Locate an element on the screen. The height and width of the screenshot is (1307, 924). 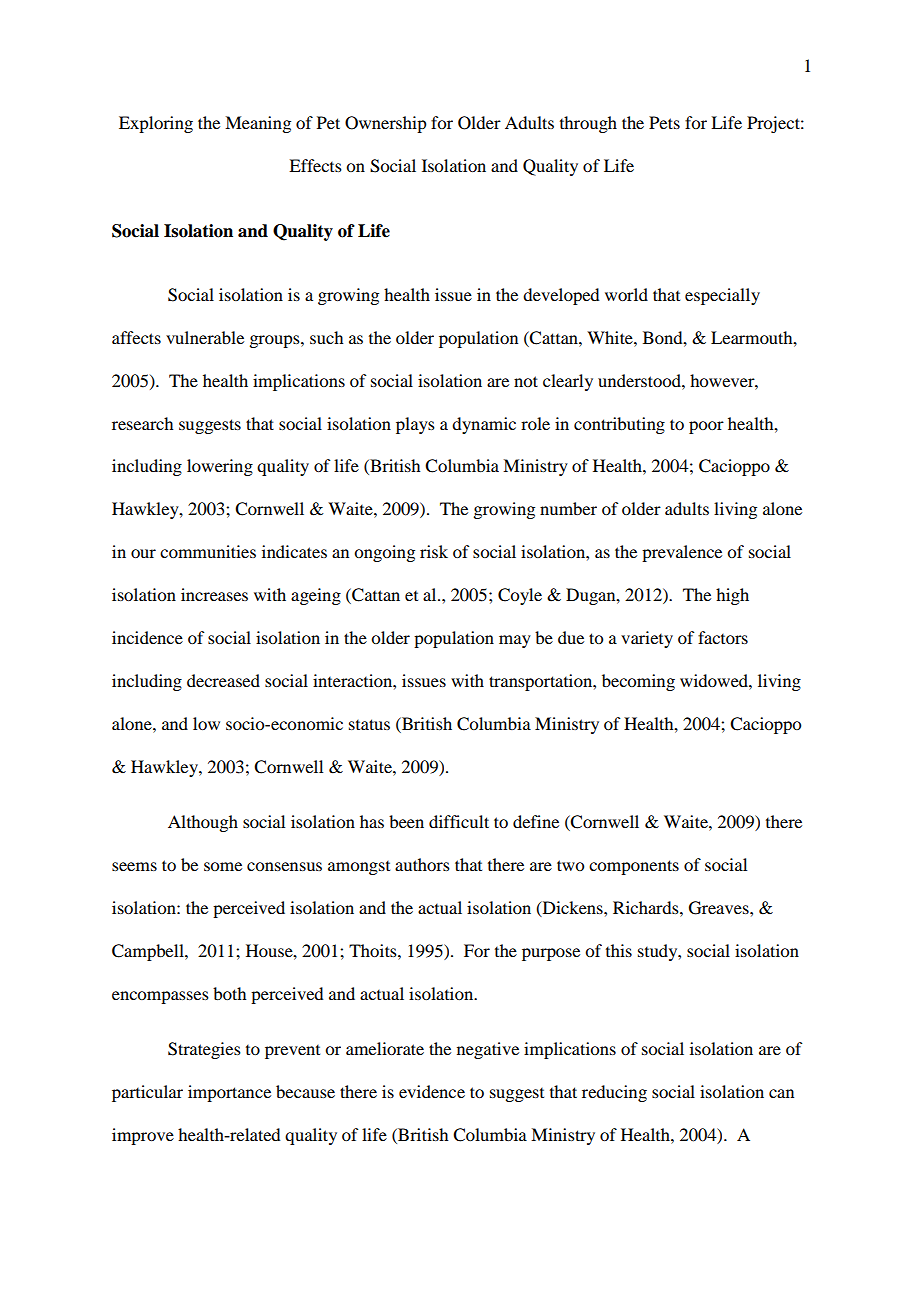
components is located at coordinates (634, 867).
